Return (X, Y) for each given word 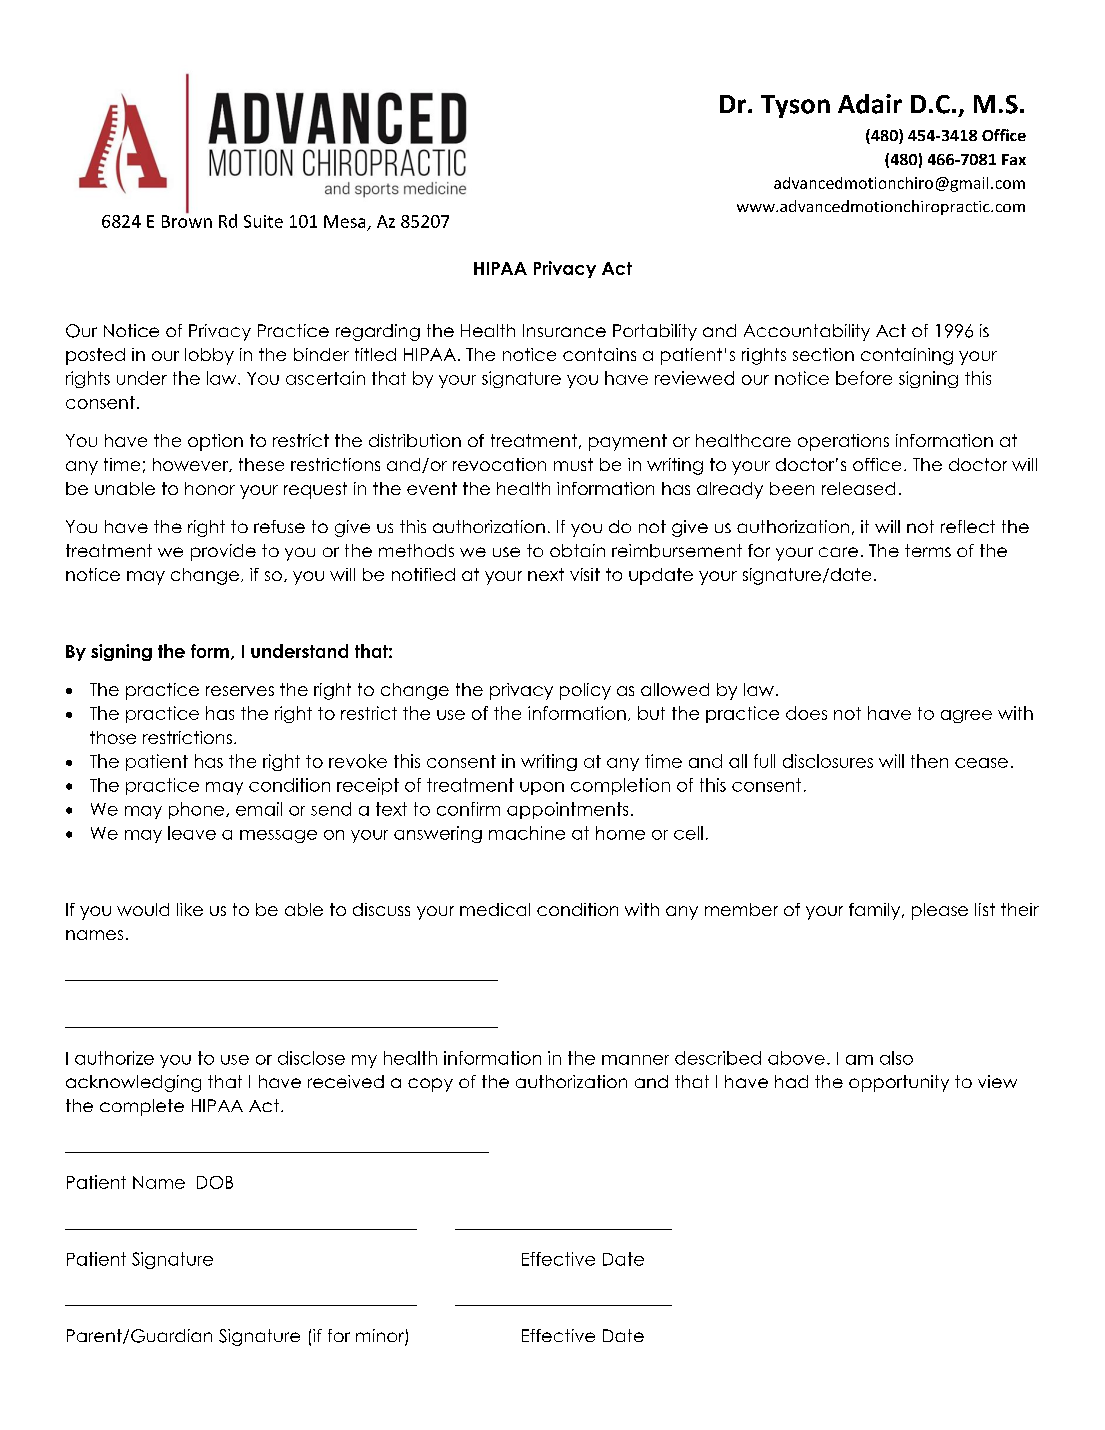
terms (928, 550)
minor (381, 1337)
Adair (870, 104)
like (190, 909)
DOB (215, 1182)
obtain (577, 550)
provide (223, 552)
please (940, 911)
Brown (187, 221)
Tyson (795, 106)
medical (495, 909)
